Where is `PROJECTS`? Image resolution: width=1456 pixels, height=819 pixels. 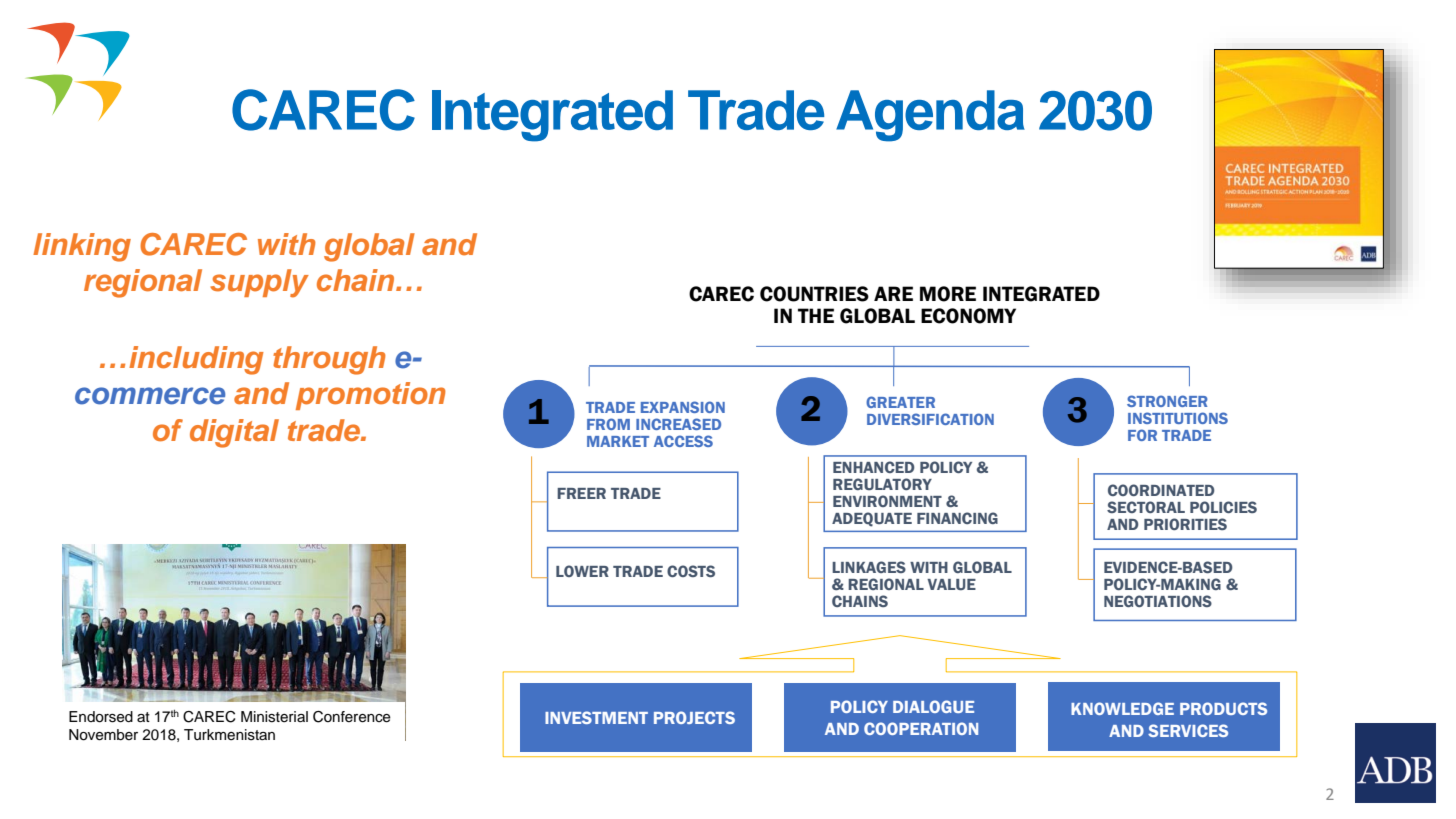
PROJECTS is located at coordinates (694, 717).
